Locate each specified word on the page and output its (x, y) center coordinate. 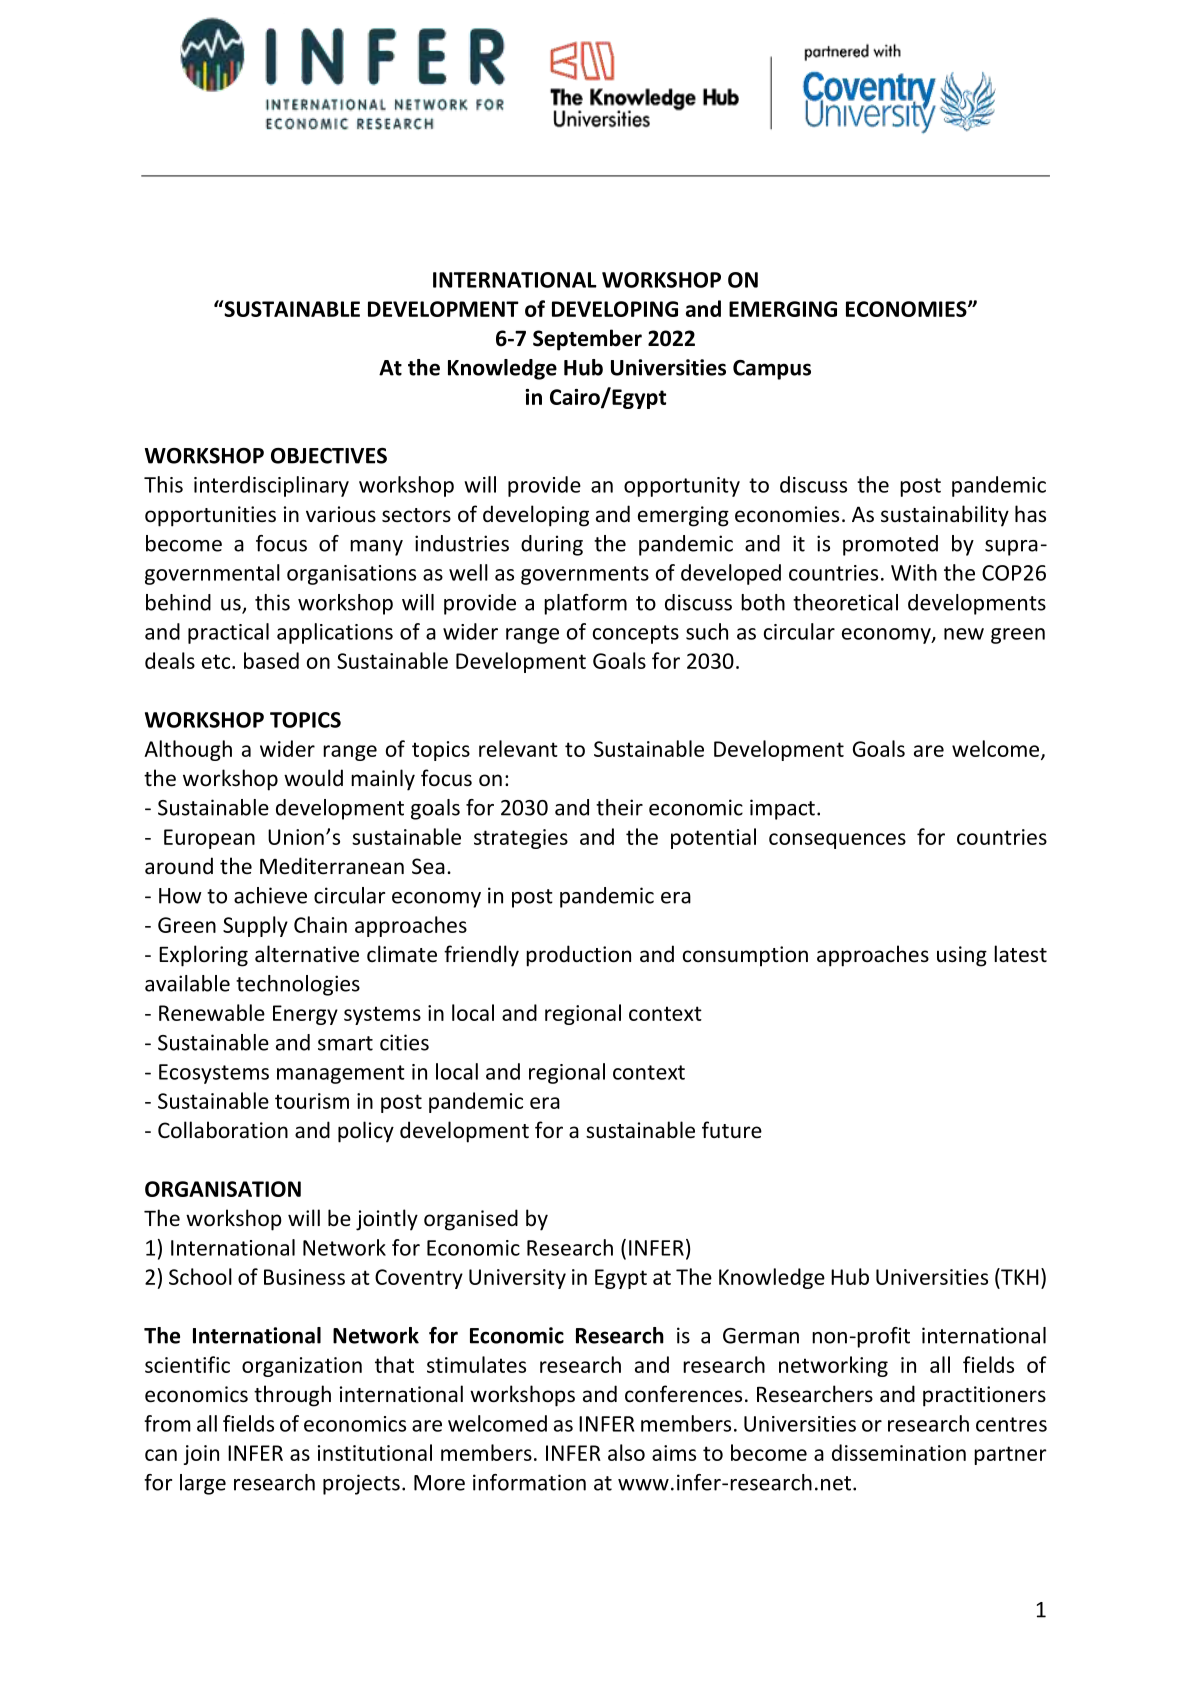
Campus (772, 370)
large (203, 1484)
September (587, 340)
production (578, 956)
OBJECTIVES (329, 456)
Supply (255, 926)
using (962, 956)
